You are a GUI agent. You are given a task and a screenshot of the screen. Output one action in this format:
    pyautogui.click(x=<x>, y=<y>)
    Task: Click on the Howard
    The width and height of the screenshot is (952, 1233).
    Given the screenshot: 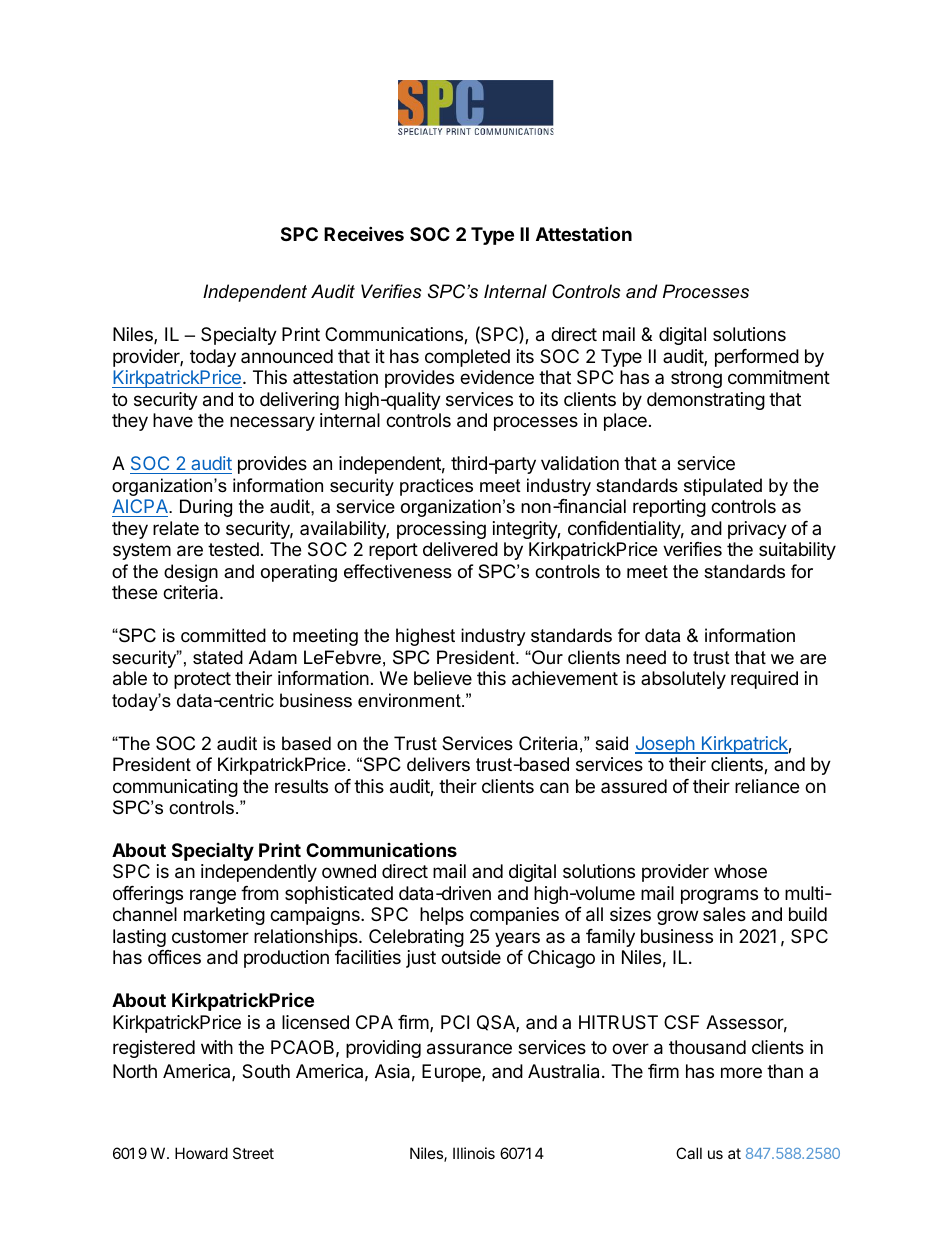 What is the action you would take?
    pyautogui.click(x=201, y=1153)
